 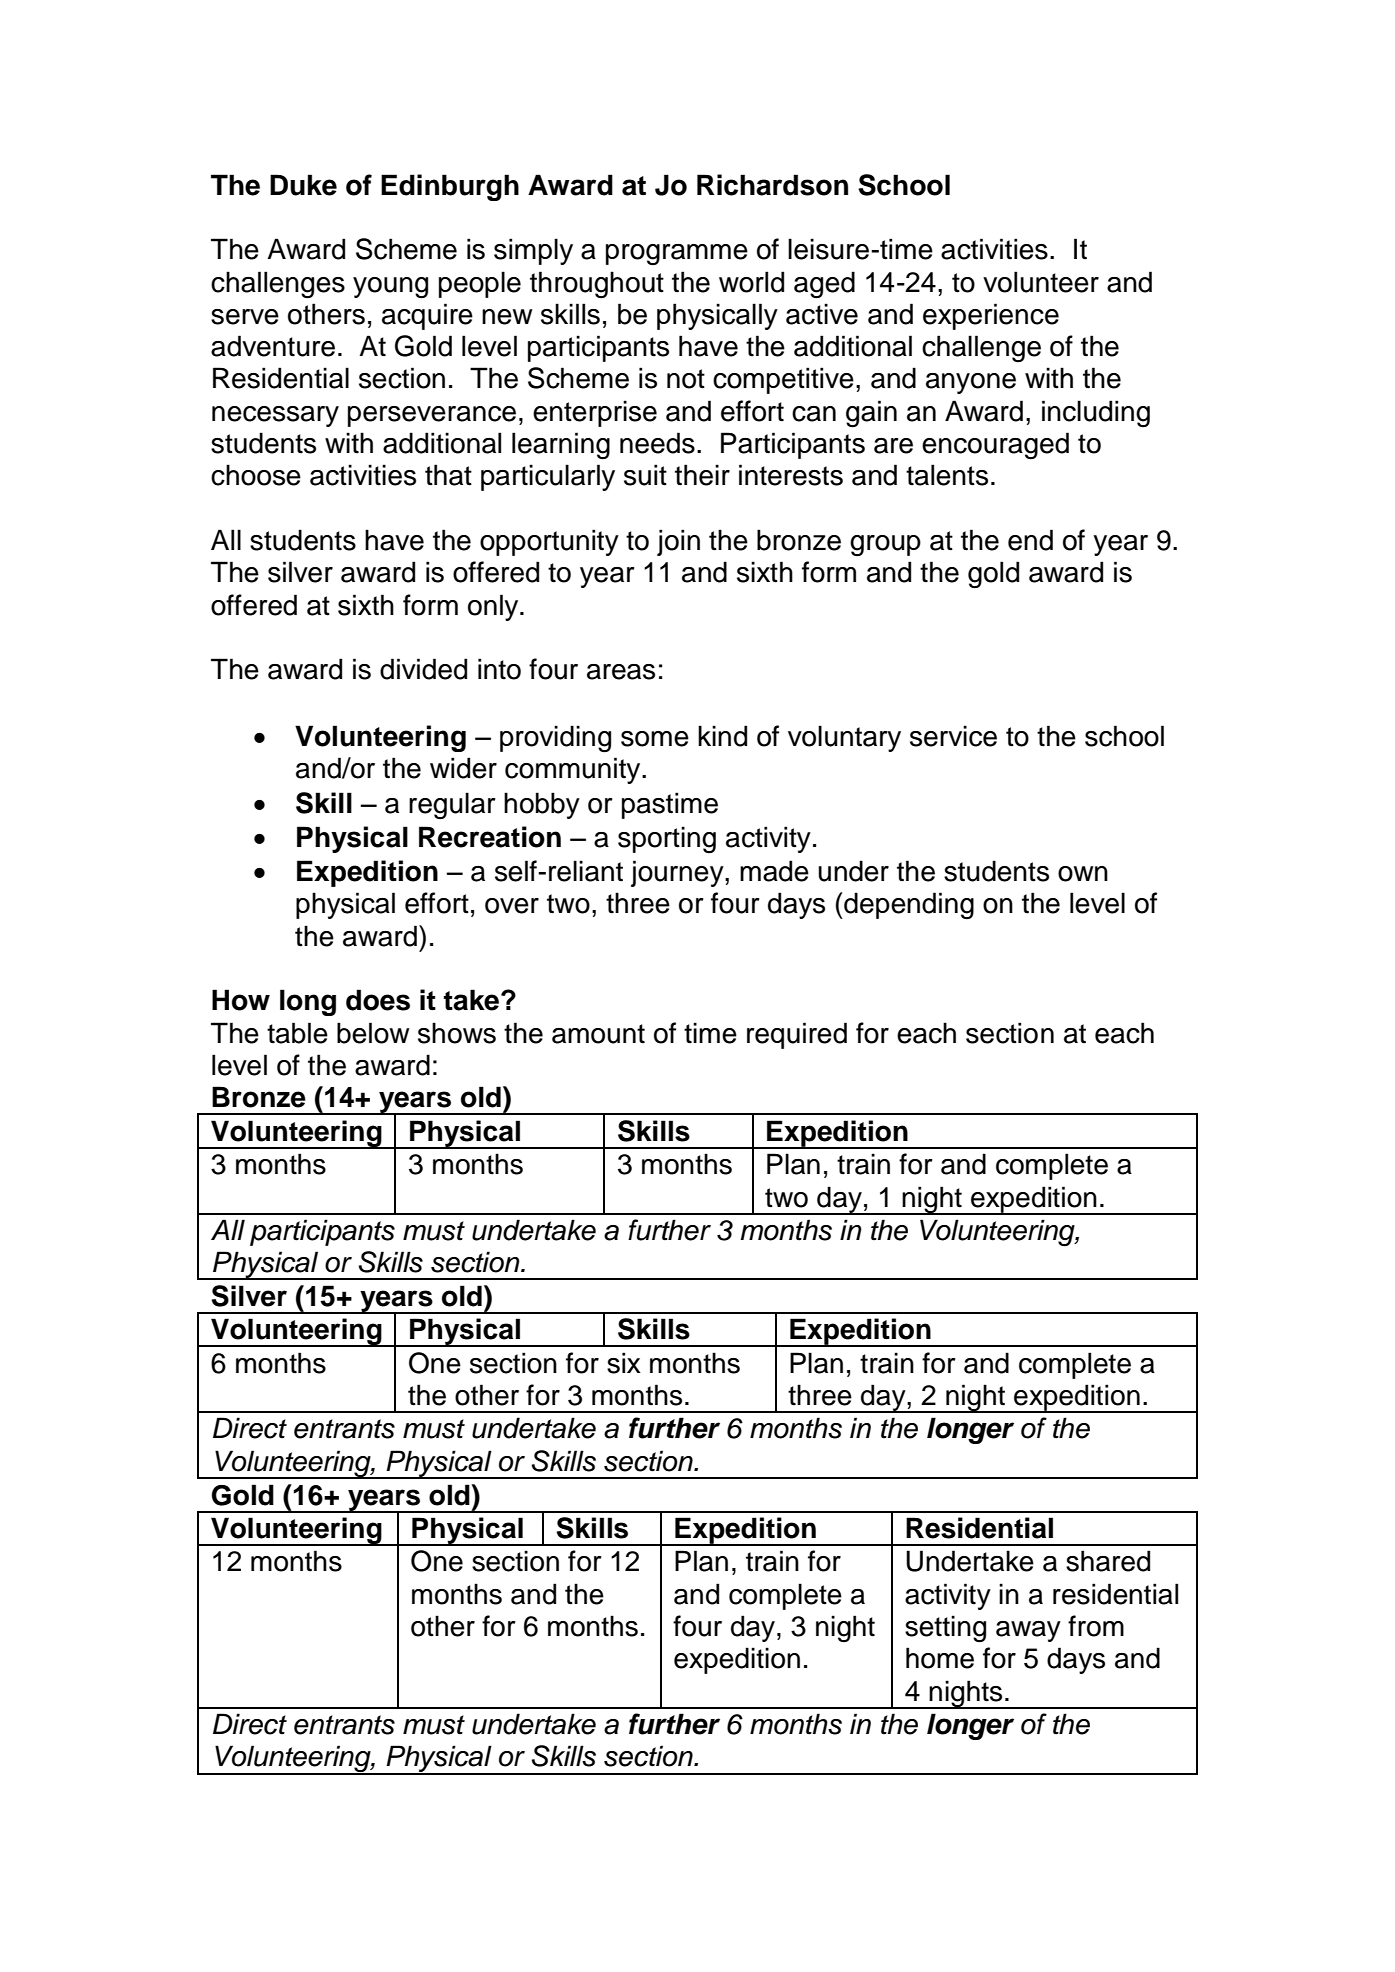 What do you see at coordinates (797, 1035) in the screenshot?
I see `required` at bounding box center [797, 1035].
